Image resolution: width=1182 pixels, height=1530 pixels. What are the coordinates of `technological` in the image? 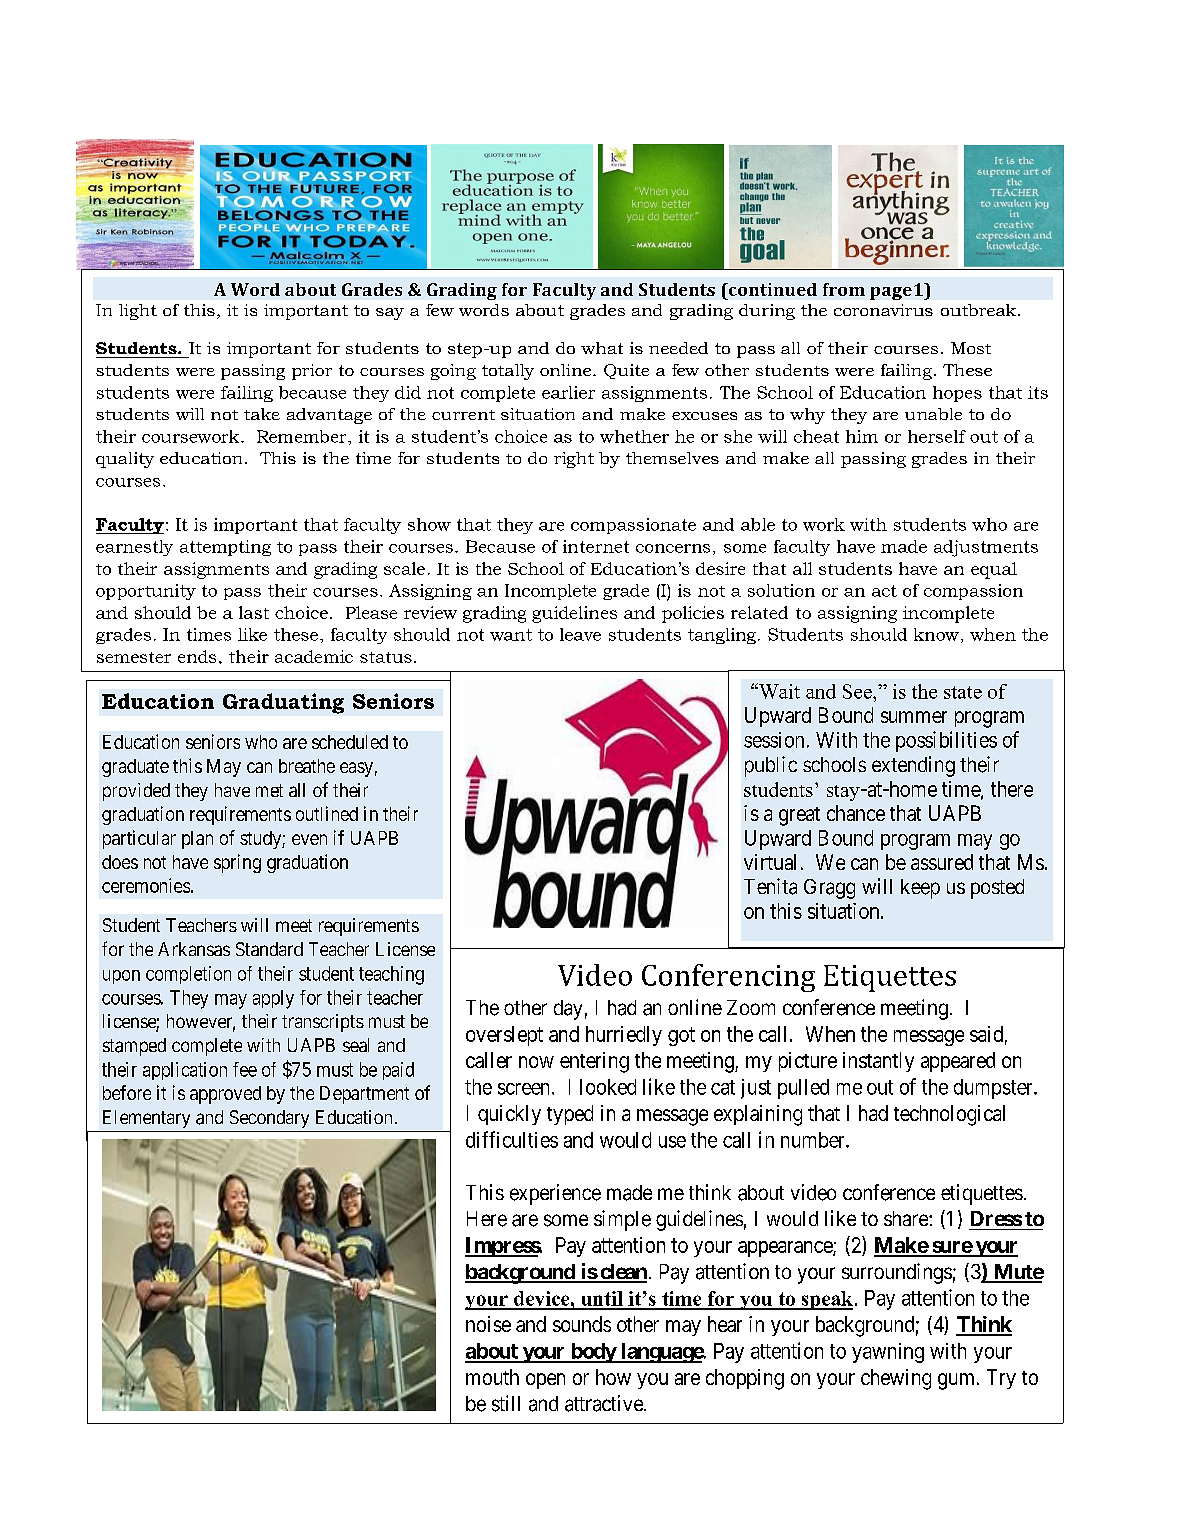 It's located at (949, 1115).
